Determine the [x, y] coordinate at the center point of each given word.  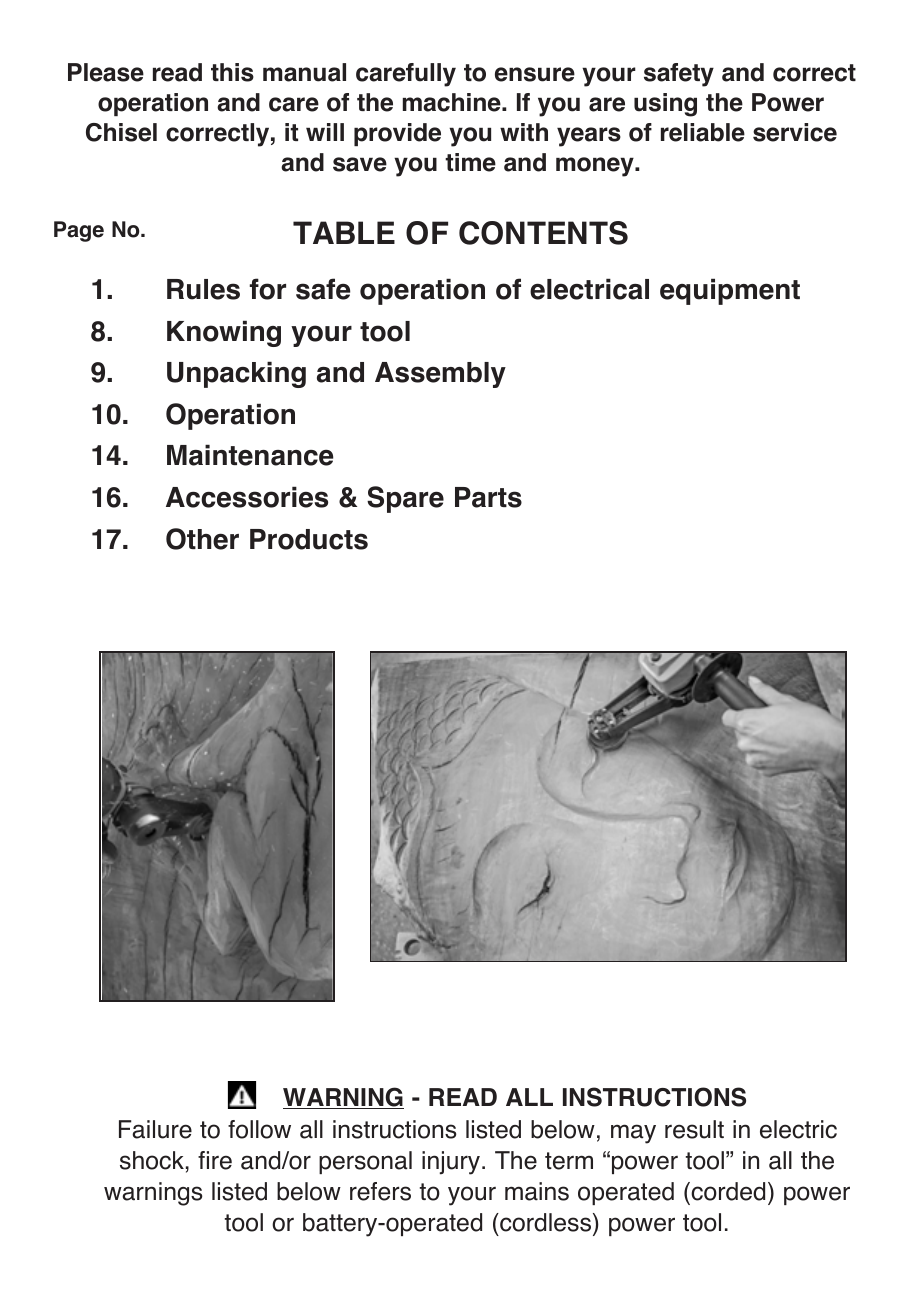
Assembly [440, 375]
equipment [730, 291]
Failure [155, 1129]
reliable [703, 132]
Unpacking [236, 374]
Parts [488, 497]
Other [202, 539]
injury [452, 1163]
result [694, 1129]
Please [106, 72]
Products [309, 539]
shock [152, 1160]
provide [397, 134]
